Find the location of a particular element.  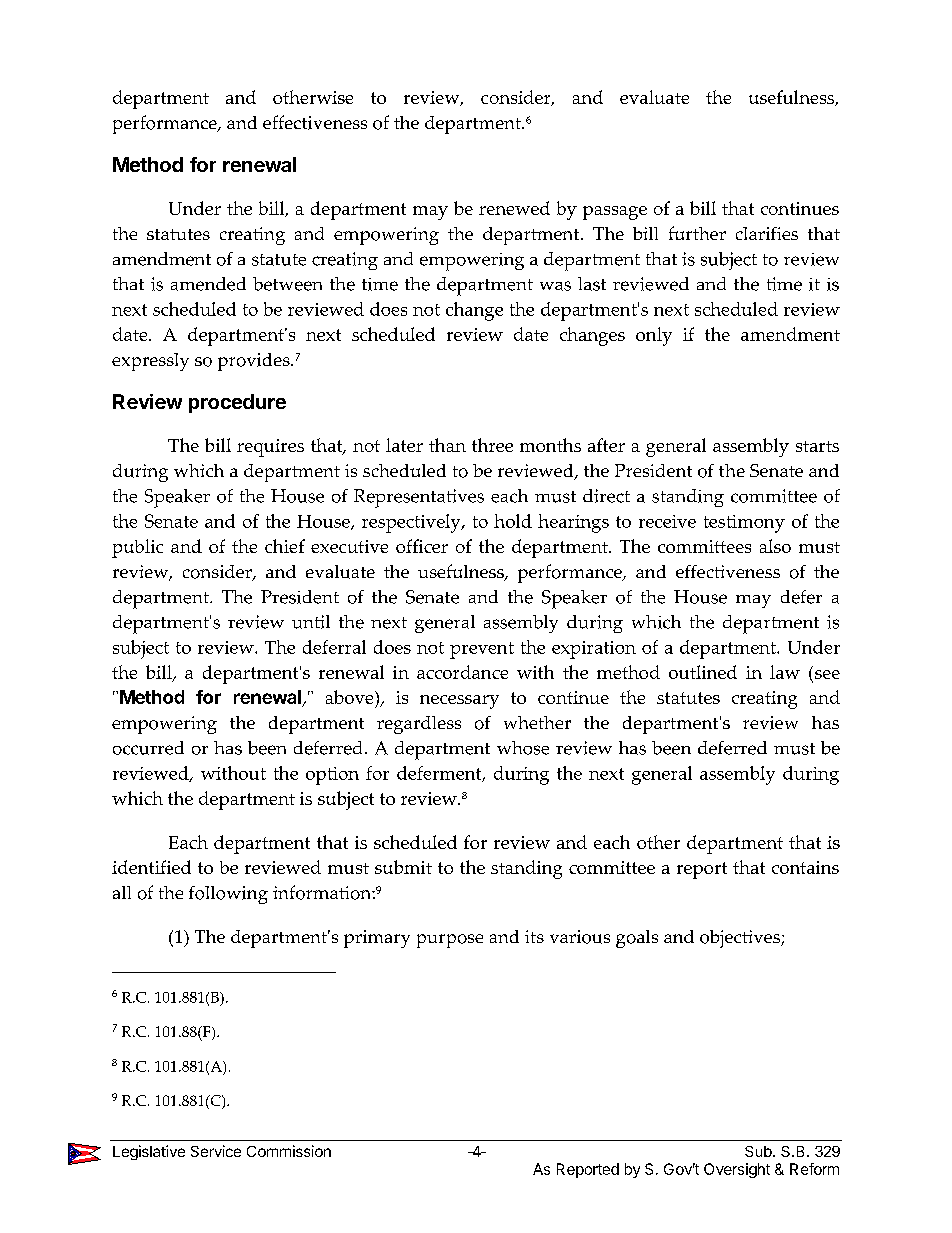

renewed is located at coordinates (514, 208).
